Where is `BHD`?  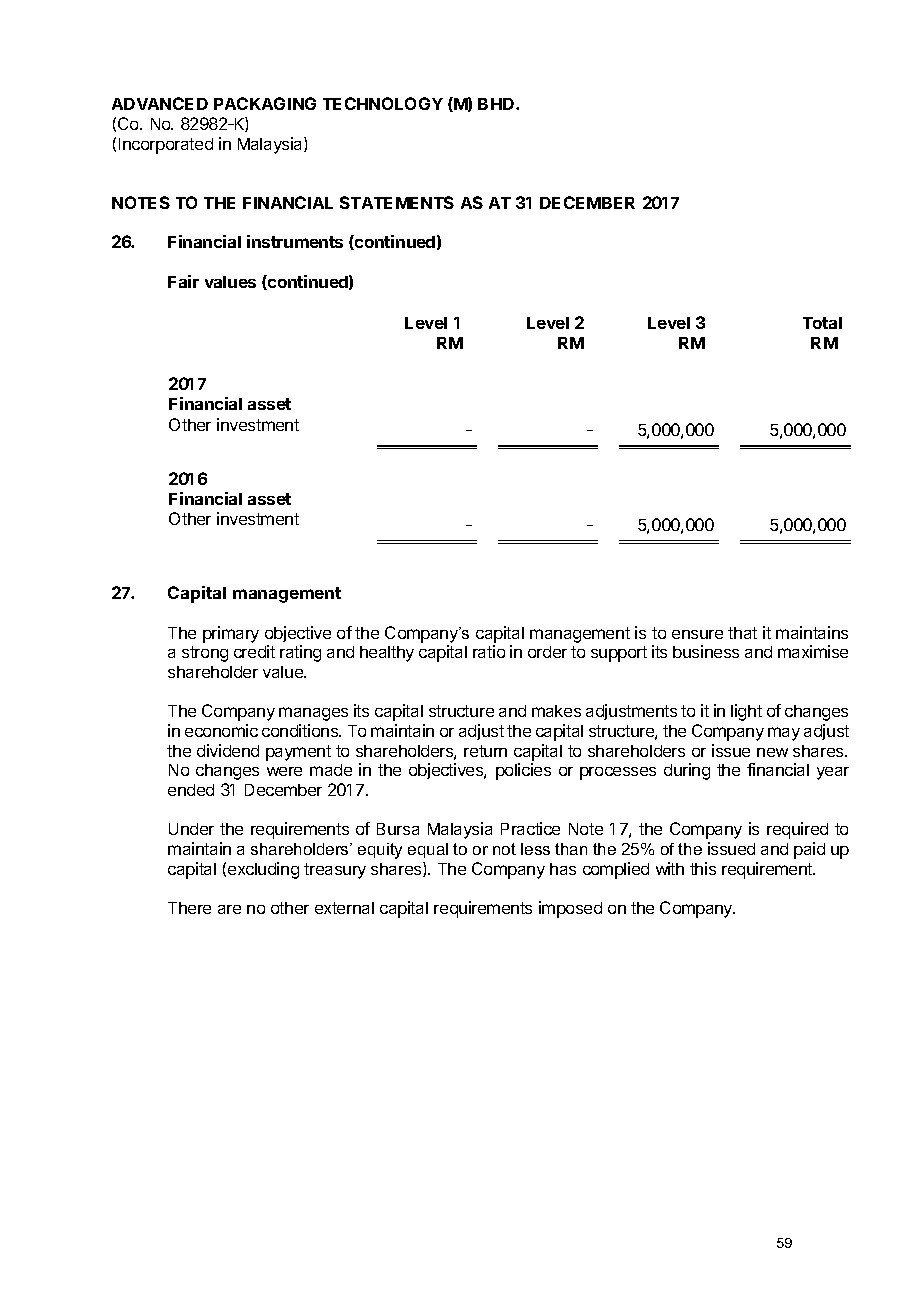 BHD is located at coordinates (497, 104).
